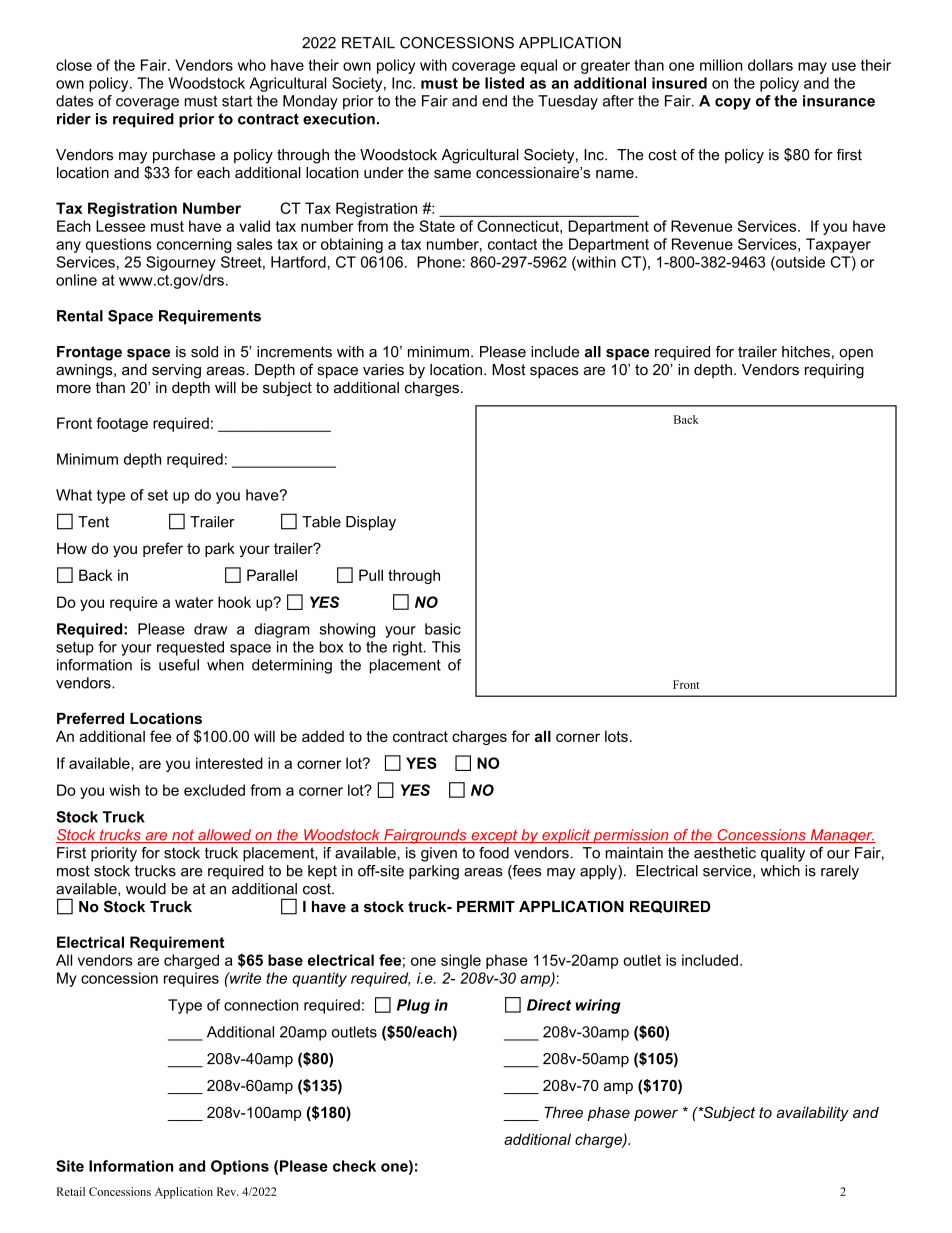  What do you see at coordinates (733, 104) in the document?
I see `copy` at bounding box center [733, 104].
